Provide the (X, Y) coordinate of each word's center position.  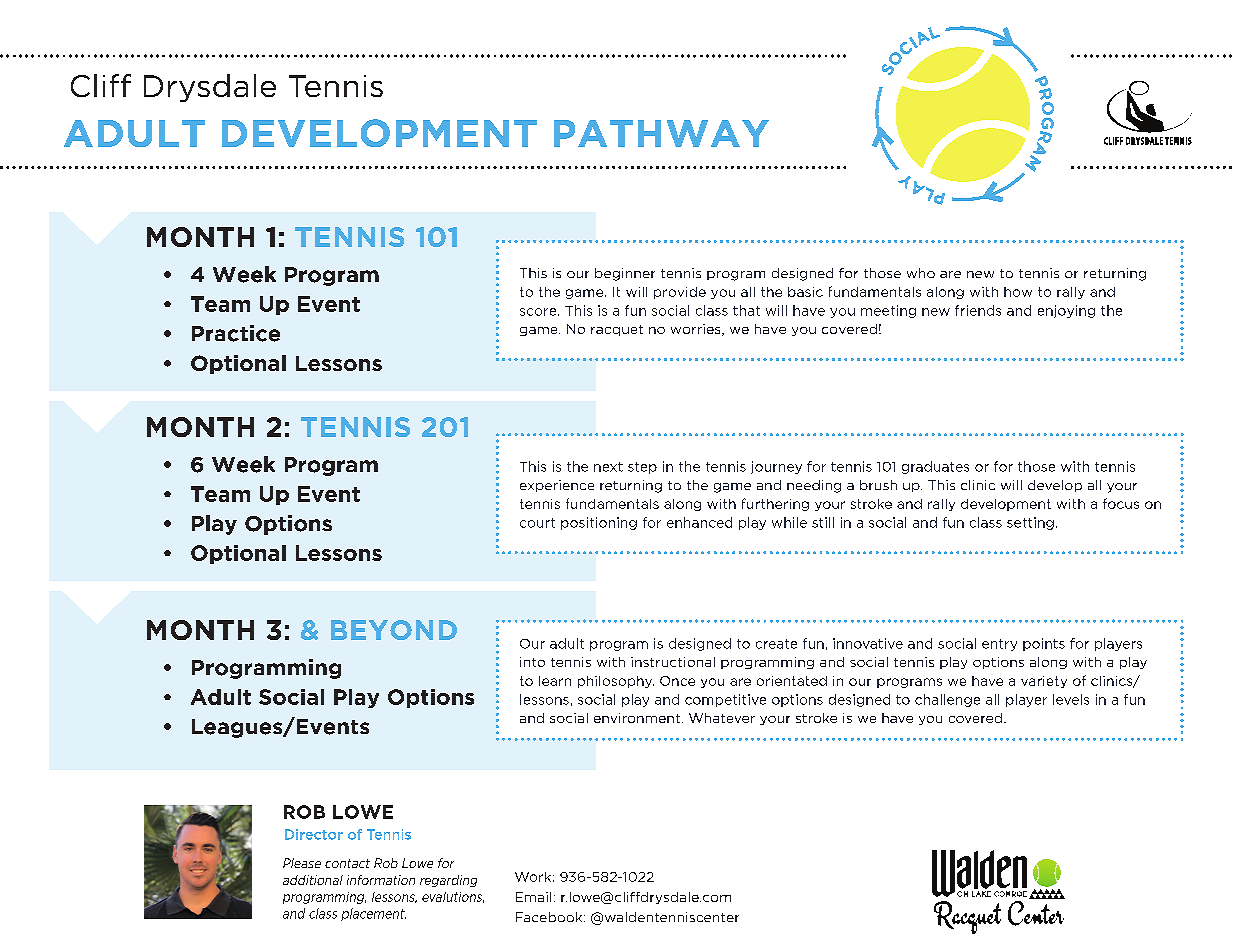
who (921, 273)
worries (697, 330)
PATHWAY (661, 133)
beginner (625, 274)
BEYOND (394, 630)
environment (637, 718)
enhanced (699, 522)
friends (978, 310)
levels (1071, 699)
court (537, 523)
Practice (236, 333)
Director (314, 834)
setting (1030, 523)
